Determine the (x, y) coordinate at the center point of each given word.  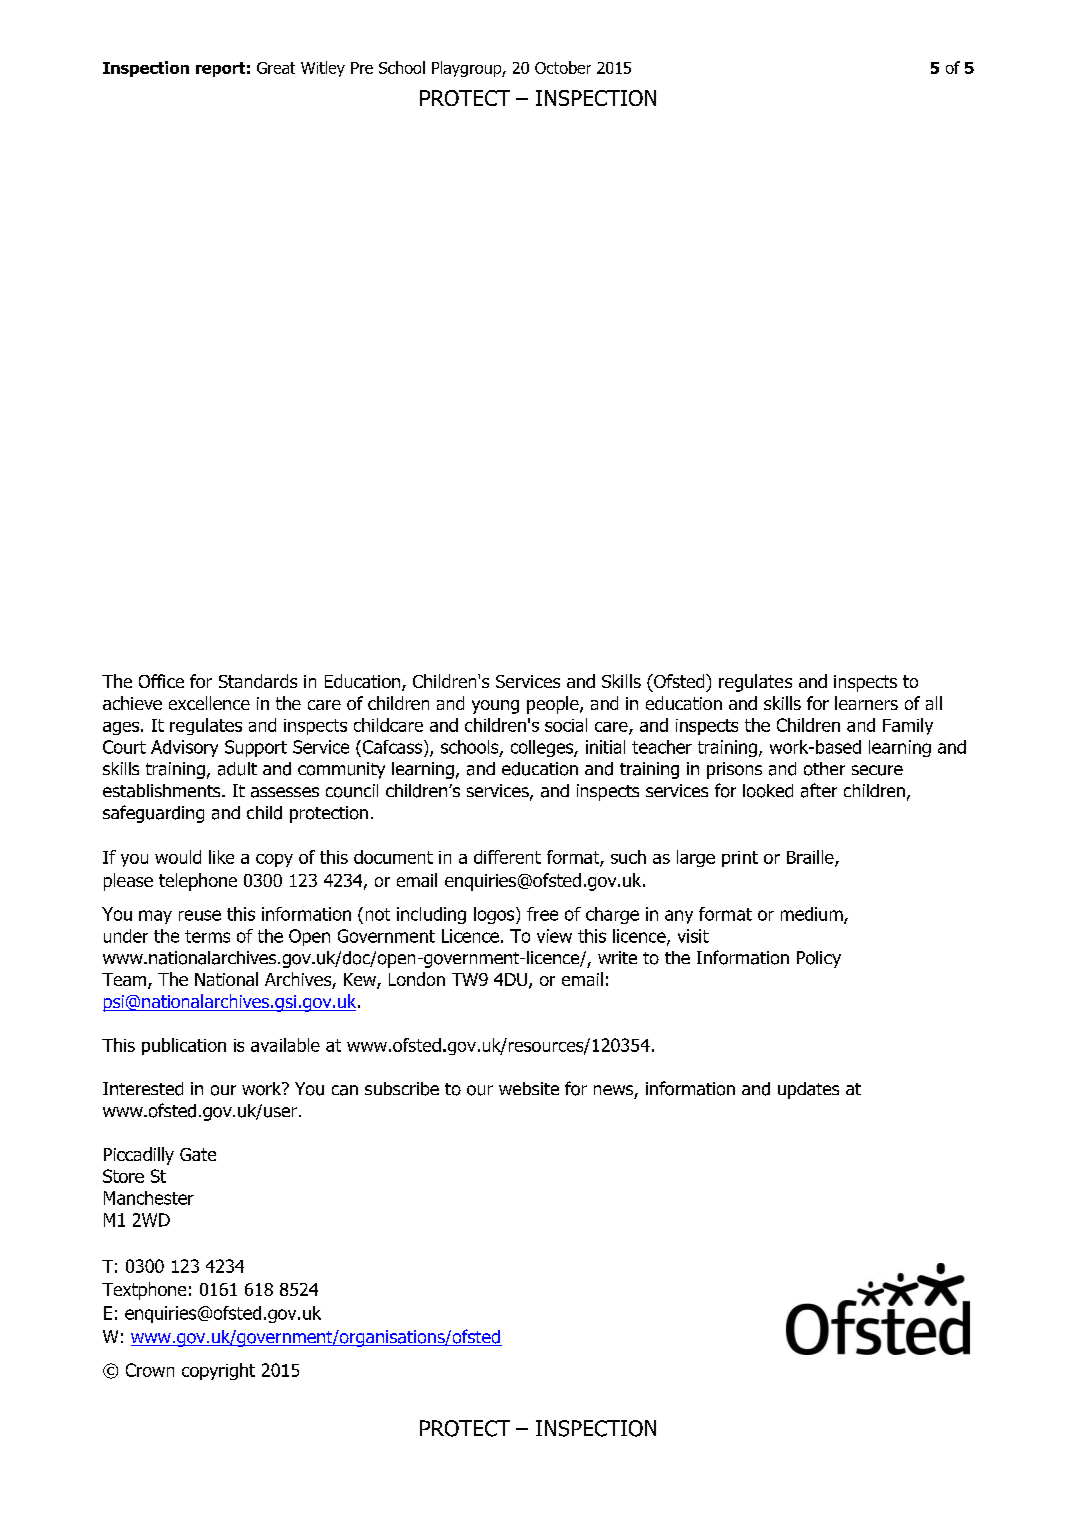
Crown (150, 1370)
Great (276, 68)
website (529, 1088)
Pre (362, 68)
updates (808, 1090)
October (563, 67)
